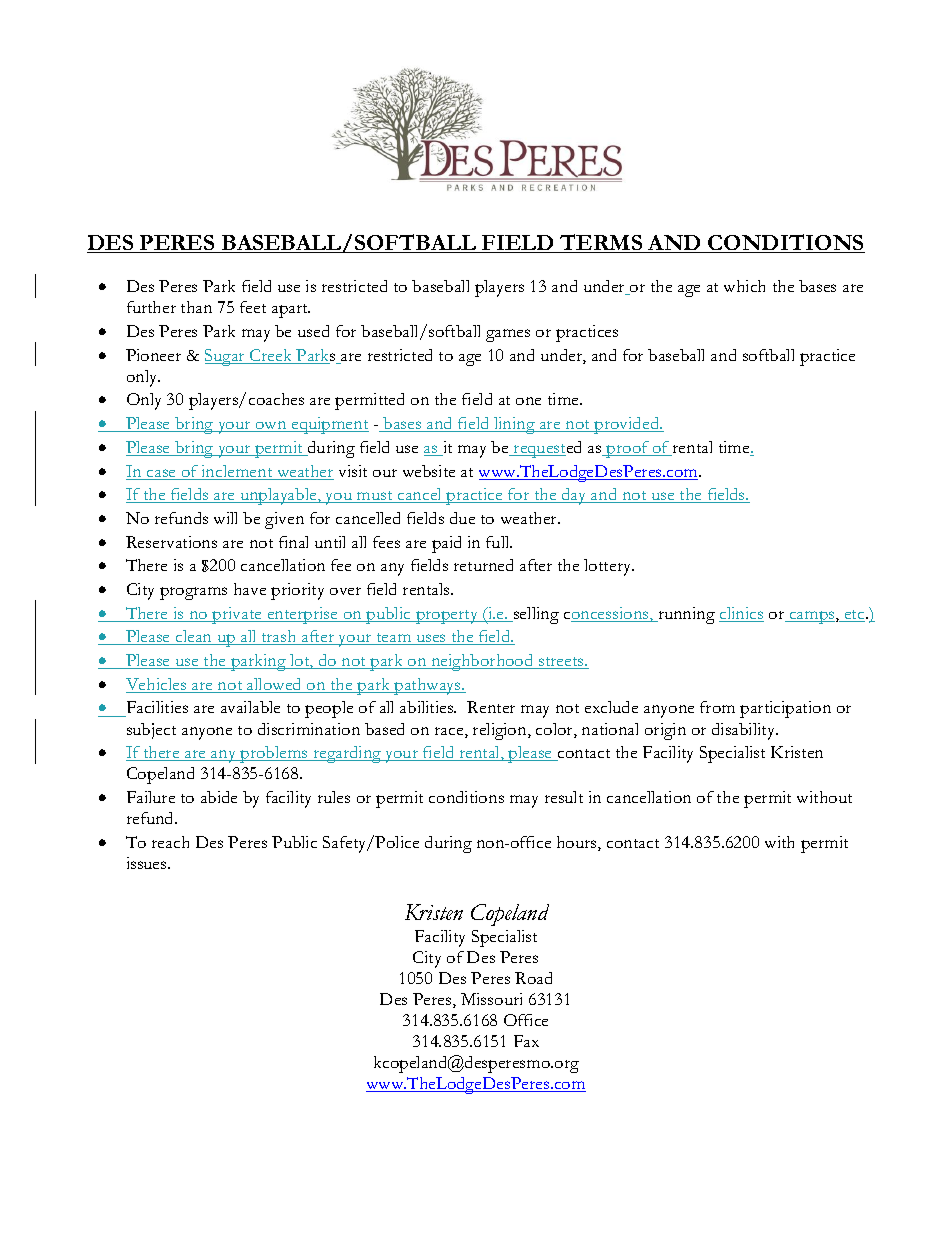  What do you see at coordinates (253, 307) in the document?
I see `feet` at bounding box center [253, 307].
